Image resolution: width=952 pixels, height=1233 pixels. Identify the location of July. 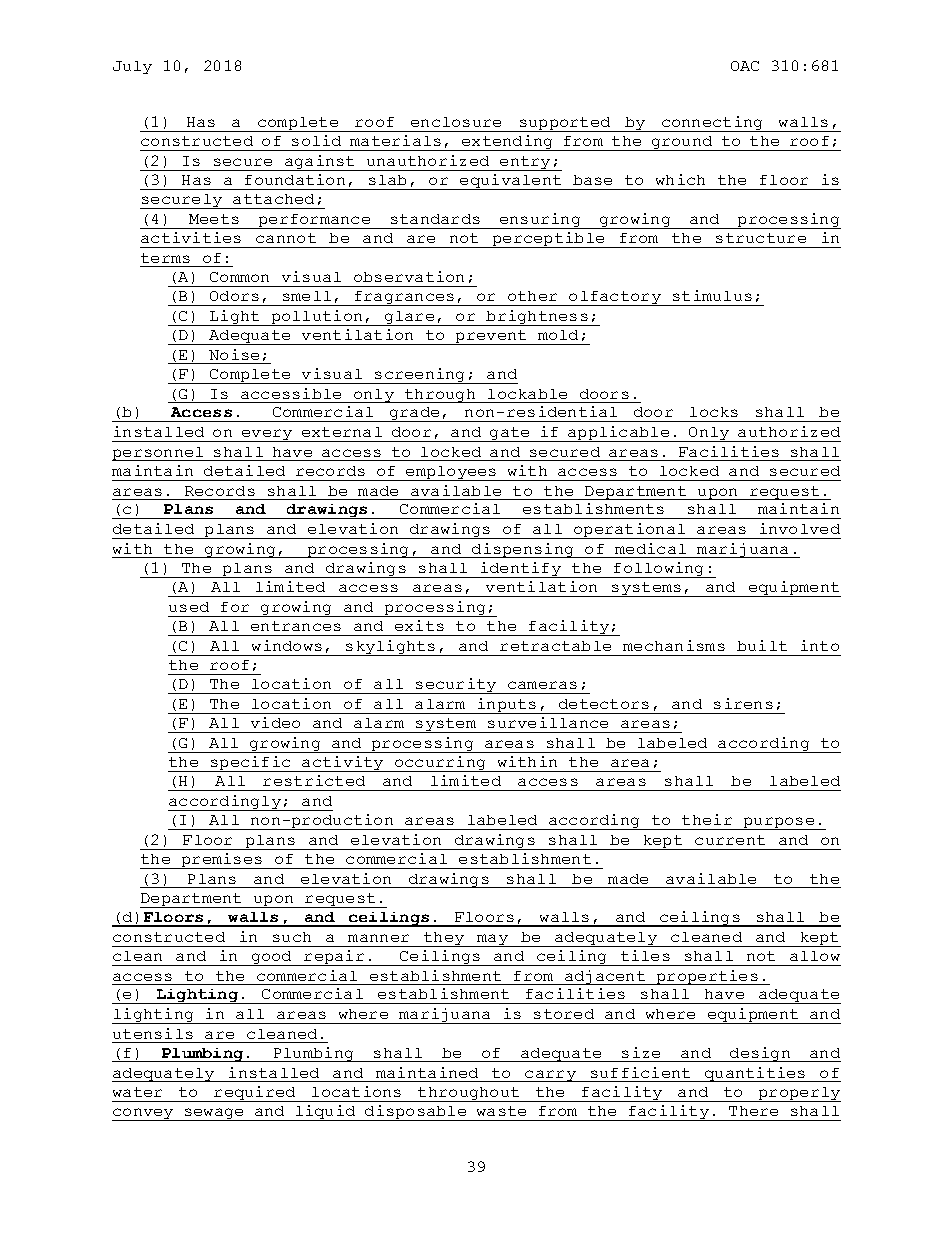
(132, 67).
